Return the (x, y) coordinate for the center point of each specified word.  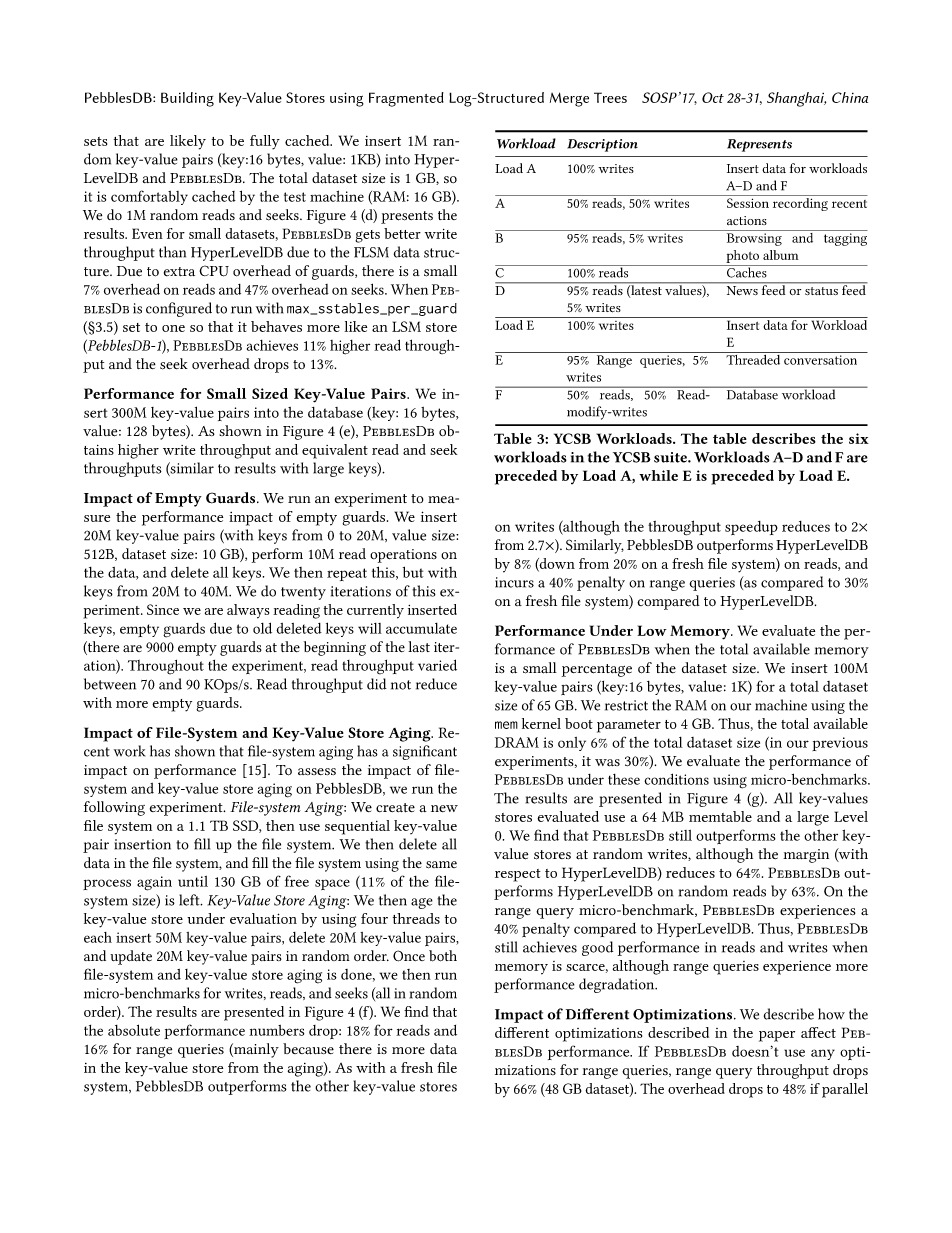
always (248, 611)
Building (187, 99)
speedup (751, 528)
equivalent (335, 451)
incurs (514, 582)
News (742, 290)
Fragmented (406, 99)
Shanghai (796, 99)
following (114, 808)
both (443, 956)
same (441, 865)
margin (806, 856)
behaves (276, 326)
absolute (134, 1030)
